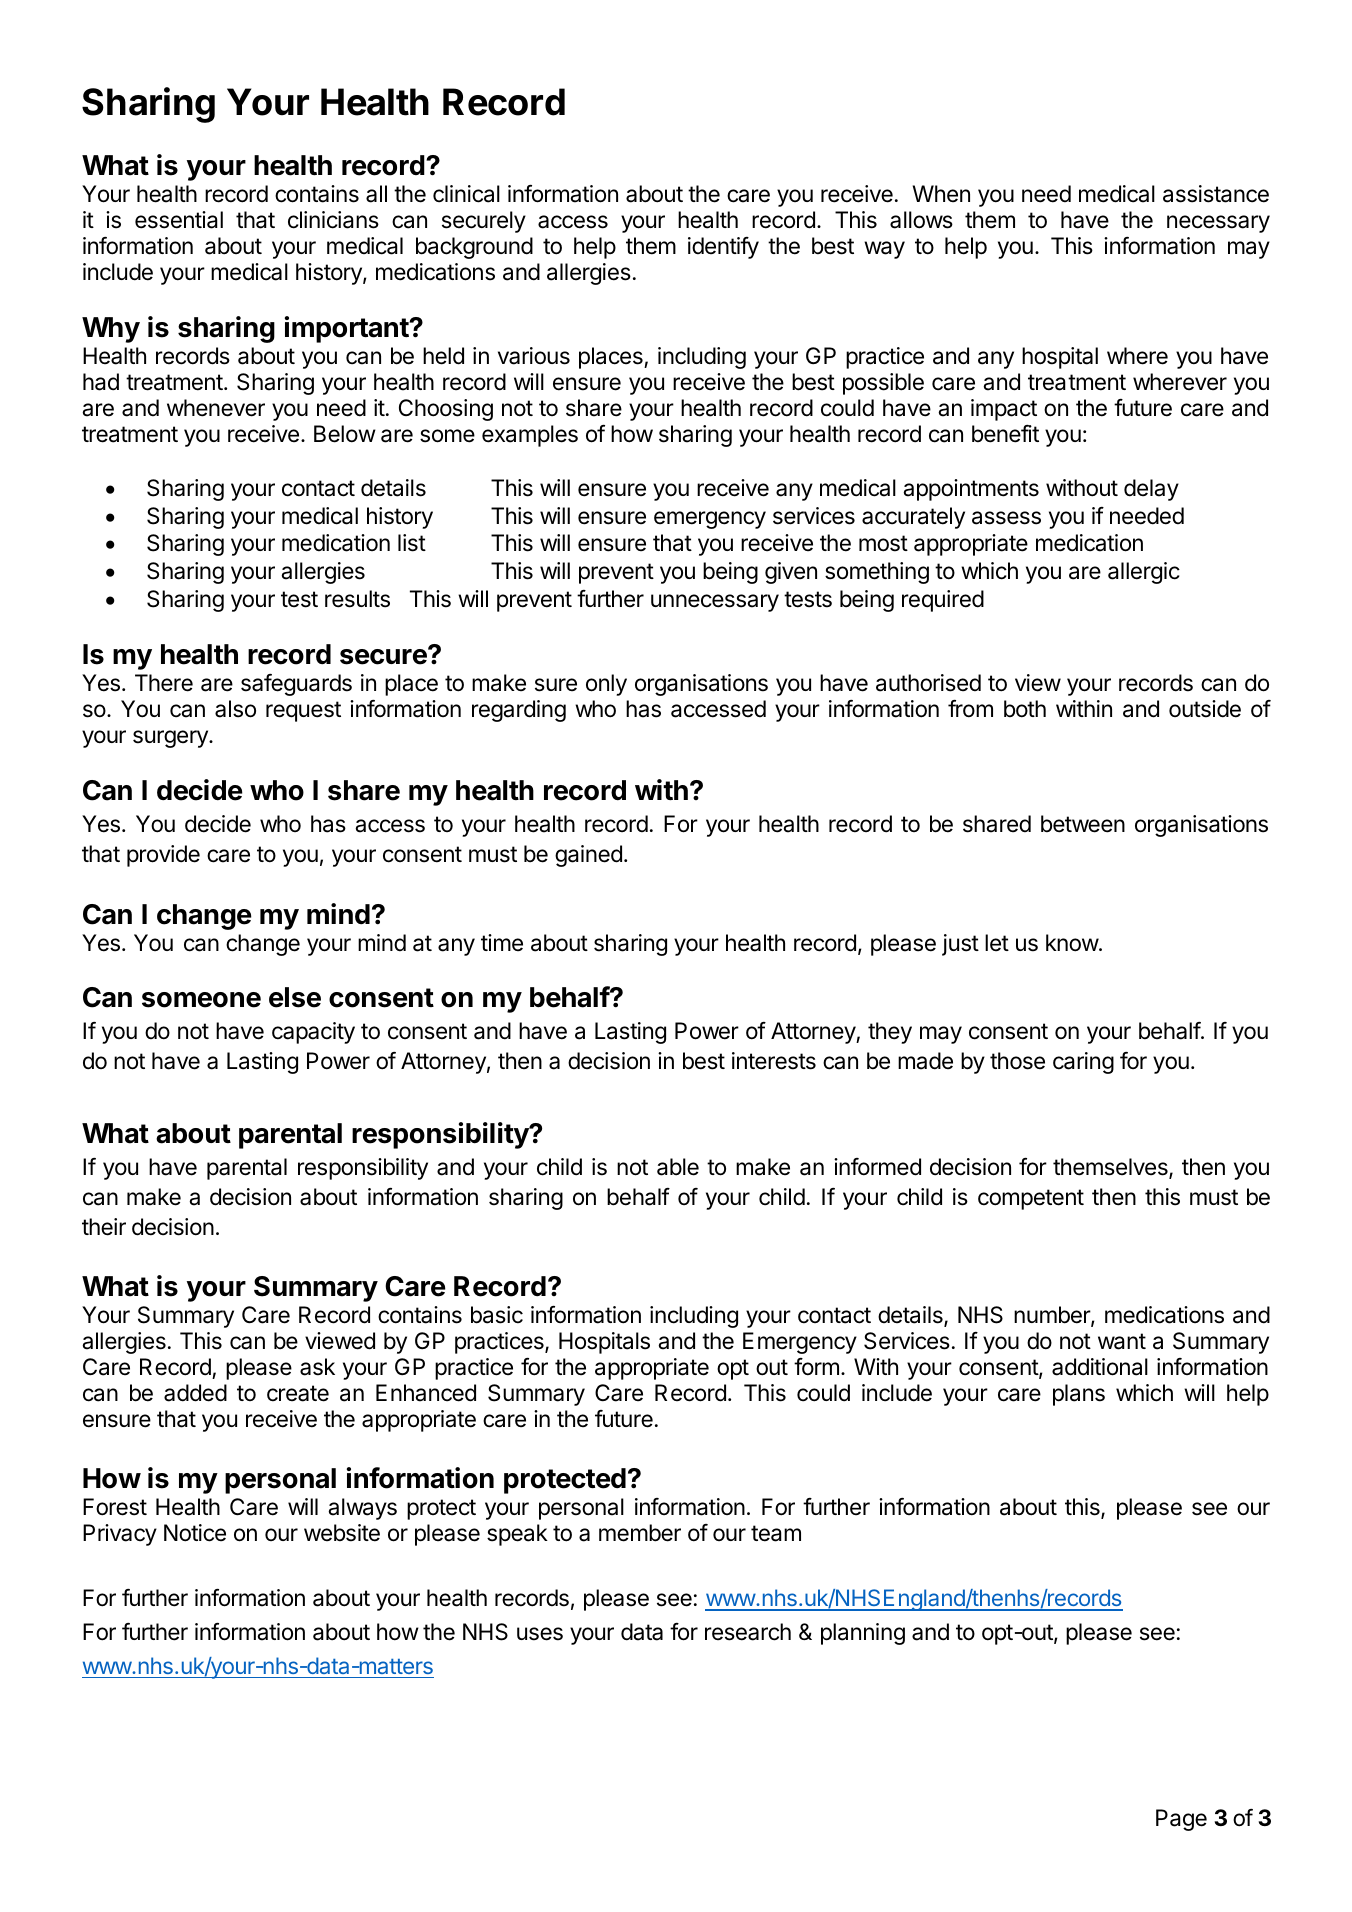 Image resolution: width=1352 pixels, height=1912 pixels. What do you see at coordinates (357, 599) in the screenshot?
I see `results` at bounding box center [357, 599].
